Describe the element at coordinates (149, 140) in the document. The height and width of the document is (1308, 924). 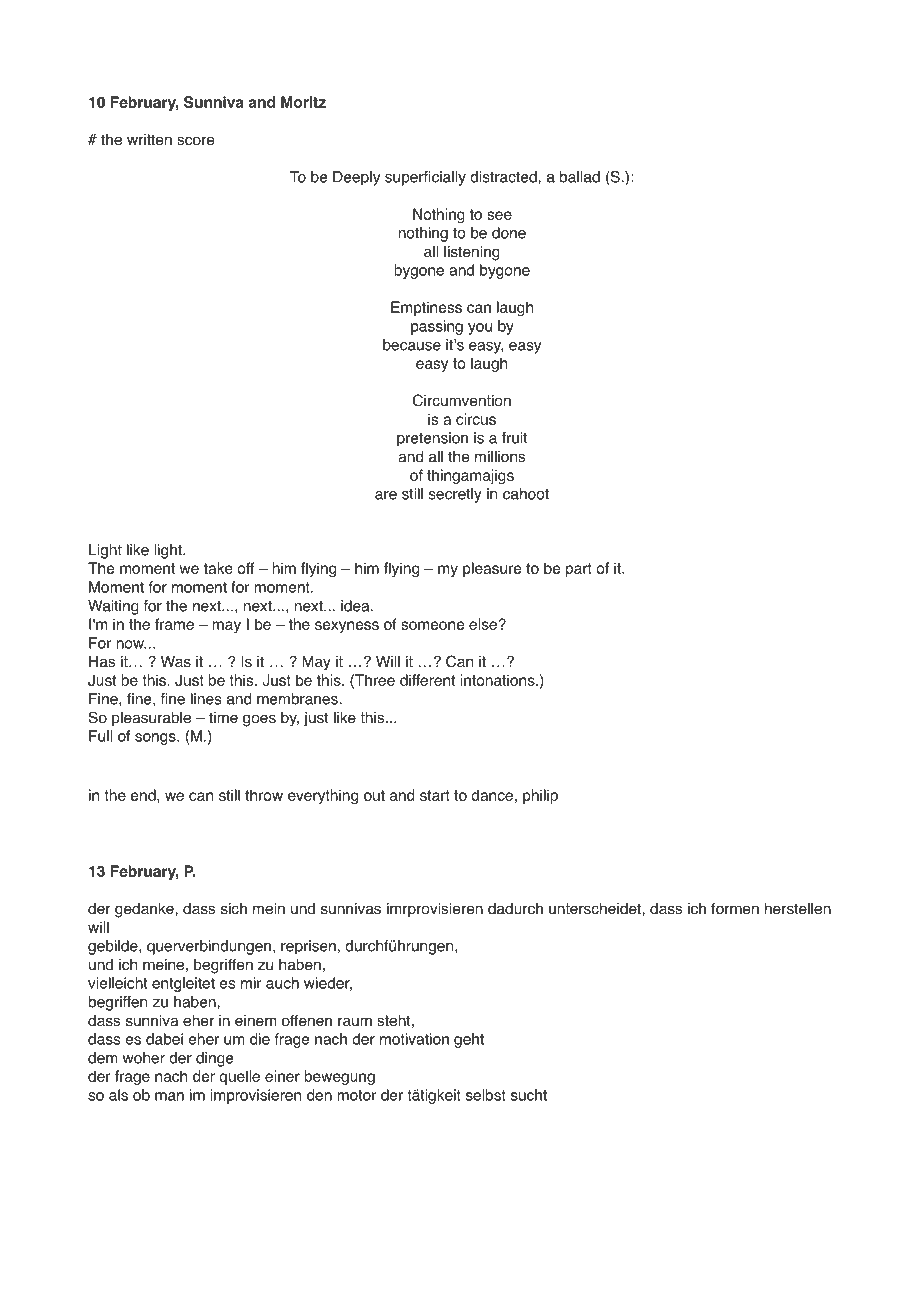
I see `written` at that location.
